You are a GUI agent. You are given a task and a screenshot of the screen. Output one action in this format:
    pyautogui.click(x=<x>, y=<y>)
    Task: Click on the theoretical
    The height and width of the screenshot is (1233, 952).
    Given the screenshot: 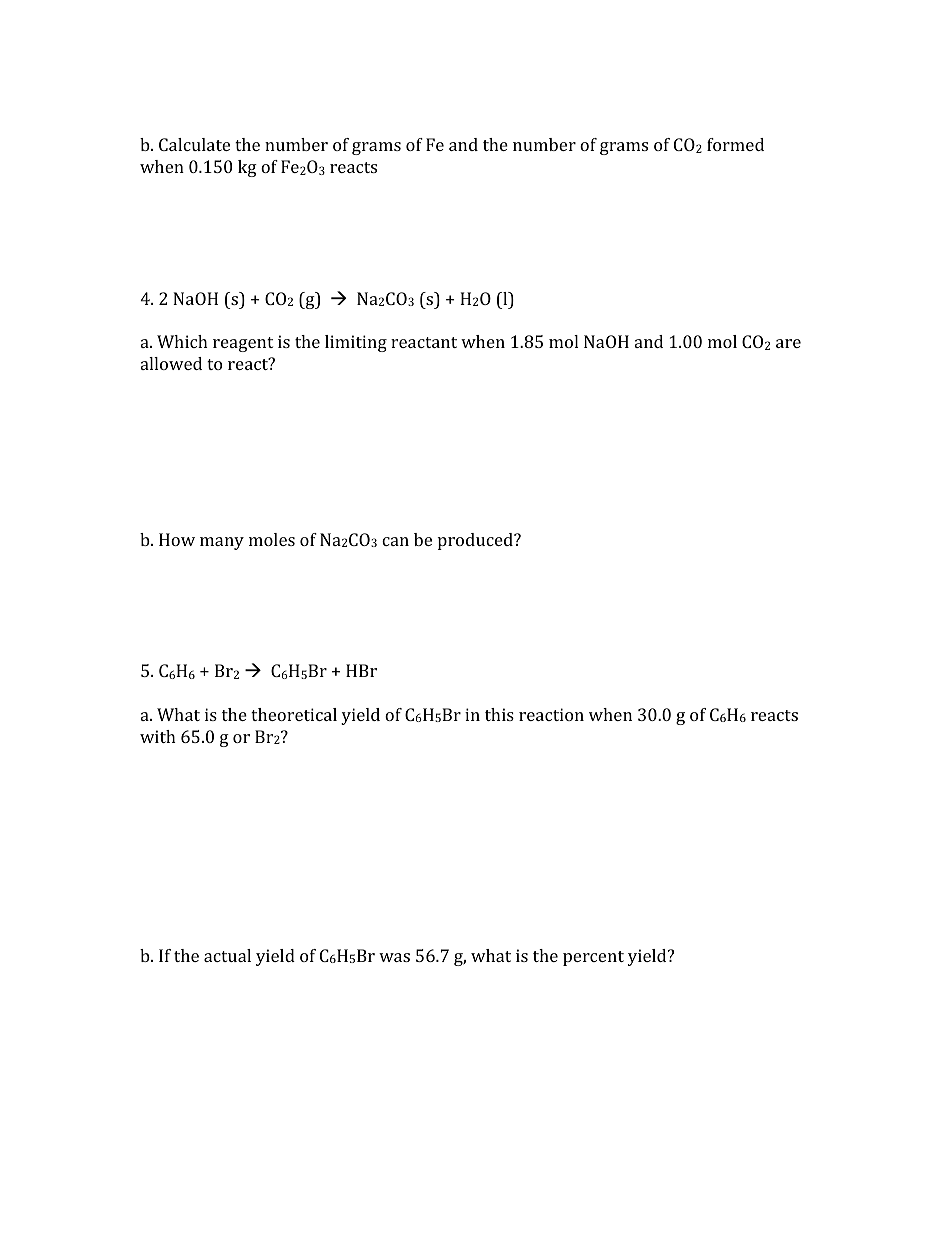 What is the action you would take?
    pyautogui.click(x=294, y=714)
